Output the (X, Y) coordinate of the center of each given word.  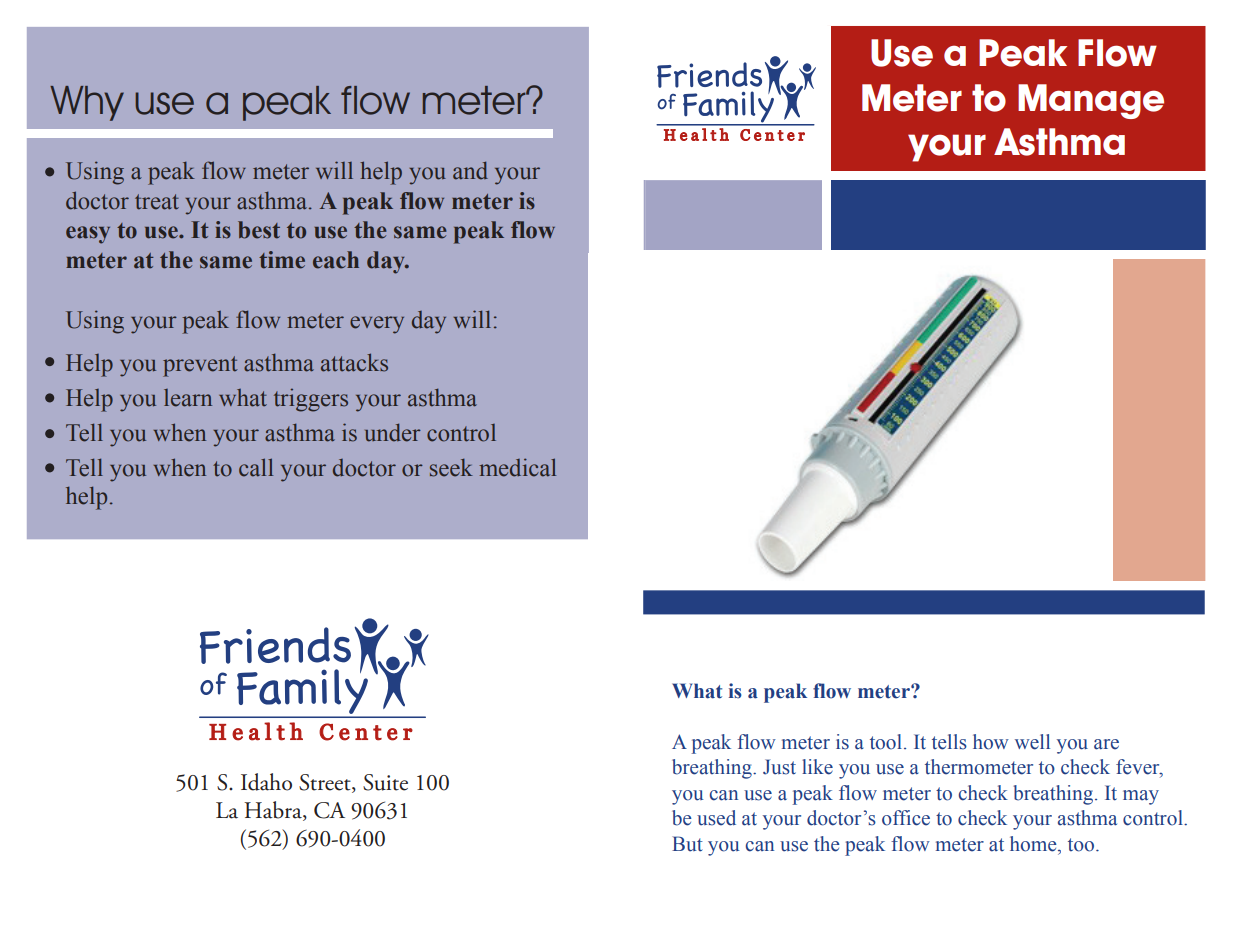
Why (87, 103)
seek (451, 467)
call (256, 467)
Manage (1091, 101)
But (687, 844)
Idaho (266, 782)
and (470, 170)
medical (517, 467)
